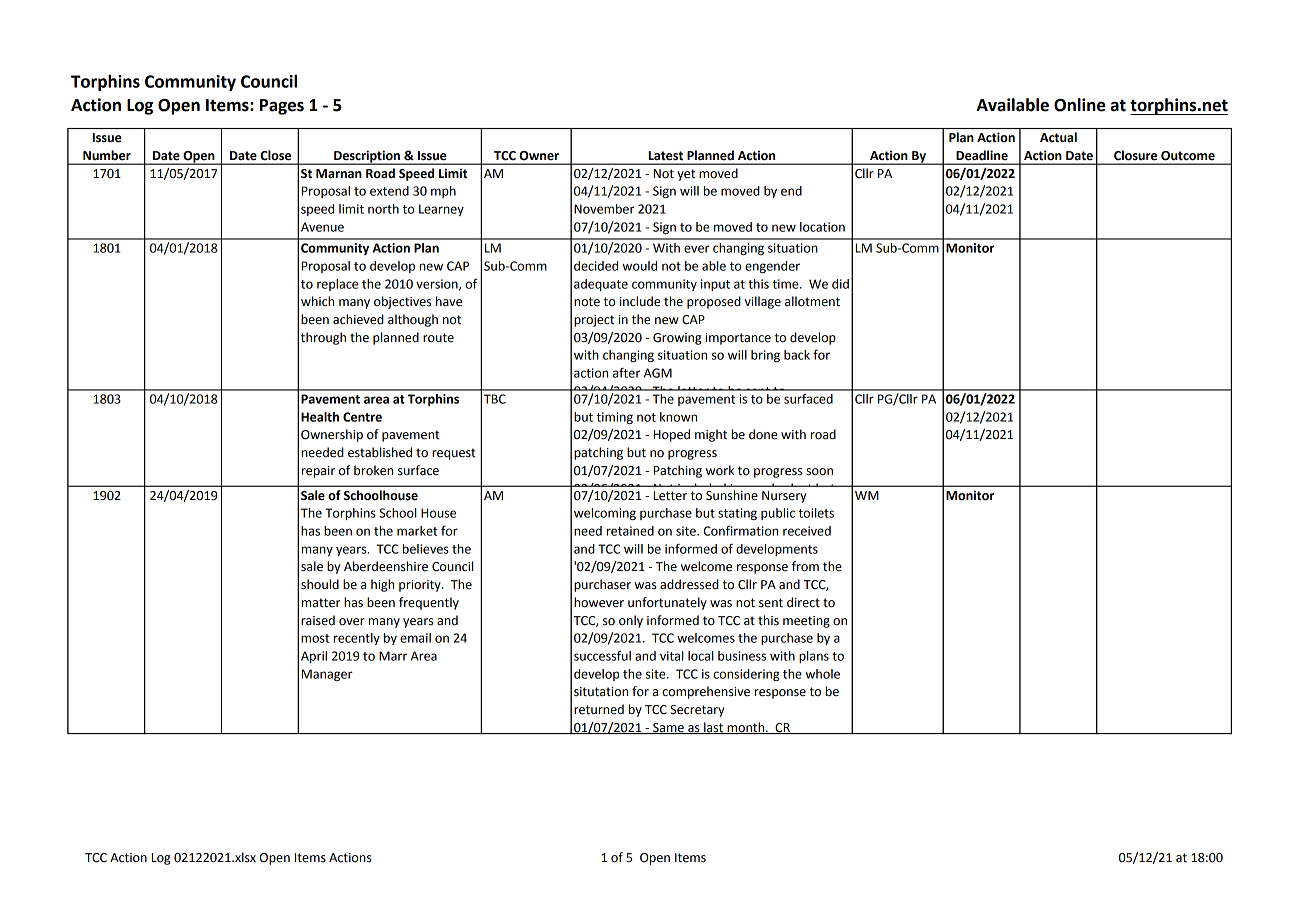  I want to click on which, so click(317, 301).
